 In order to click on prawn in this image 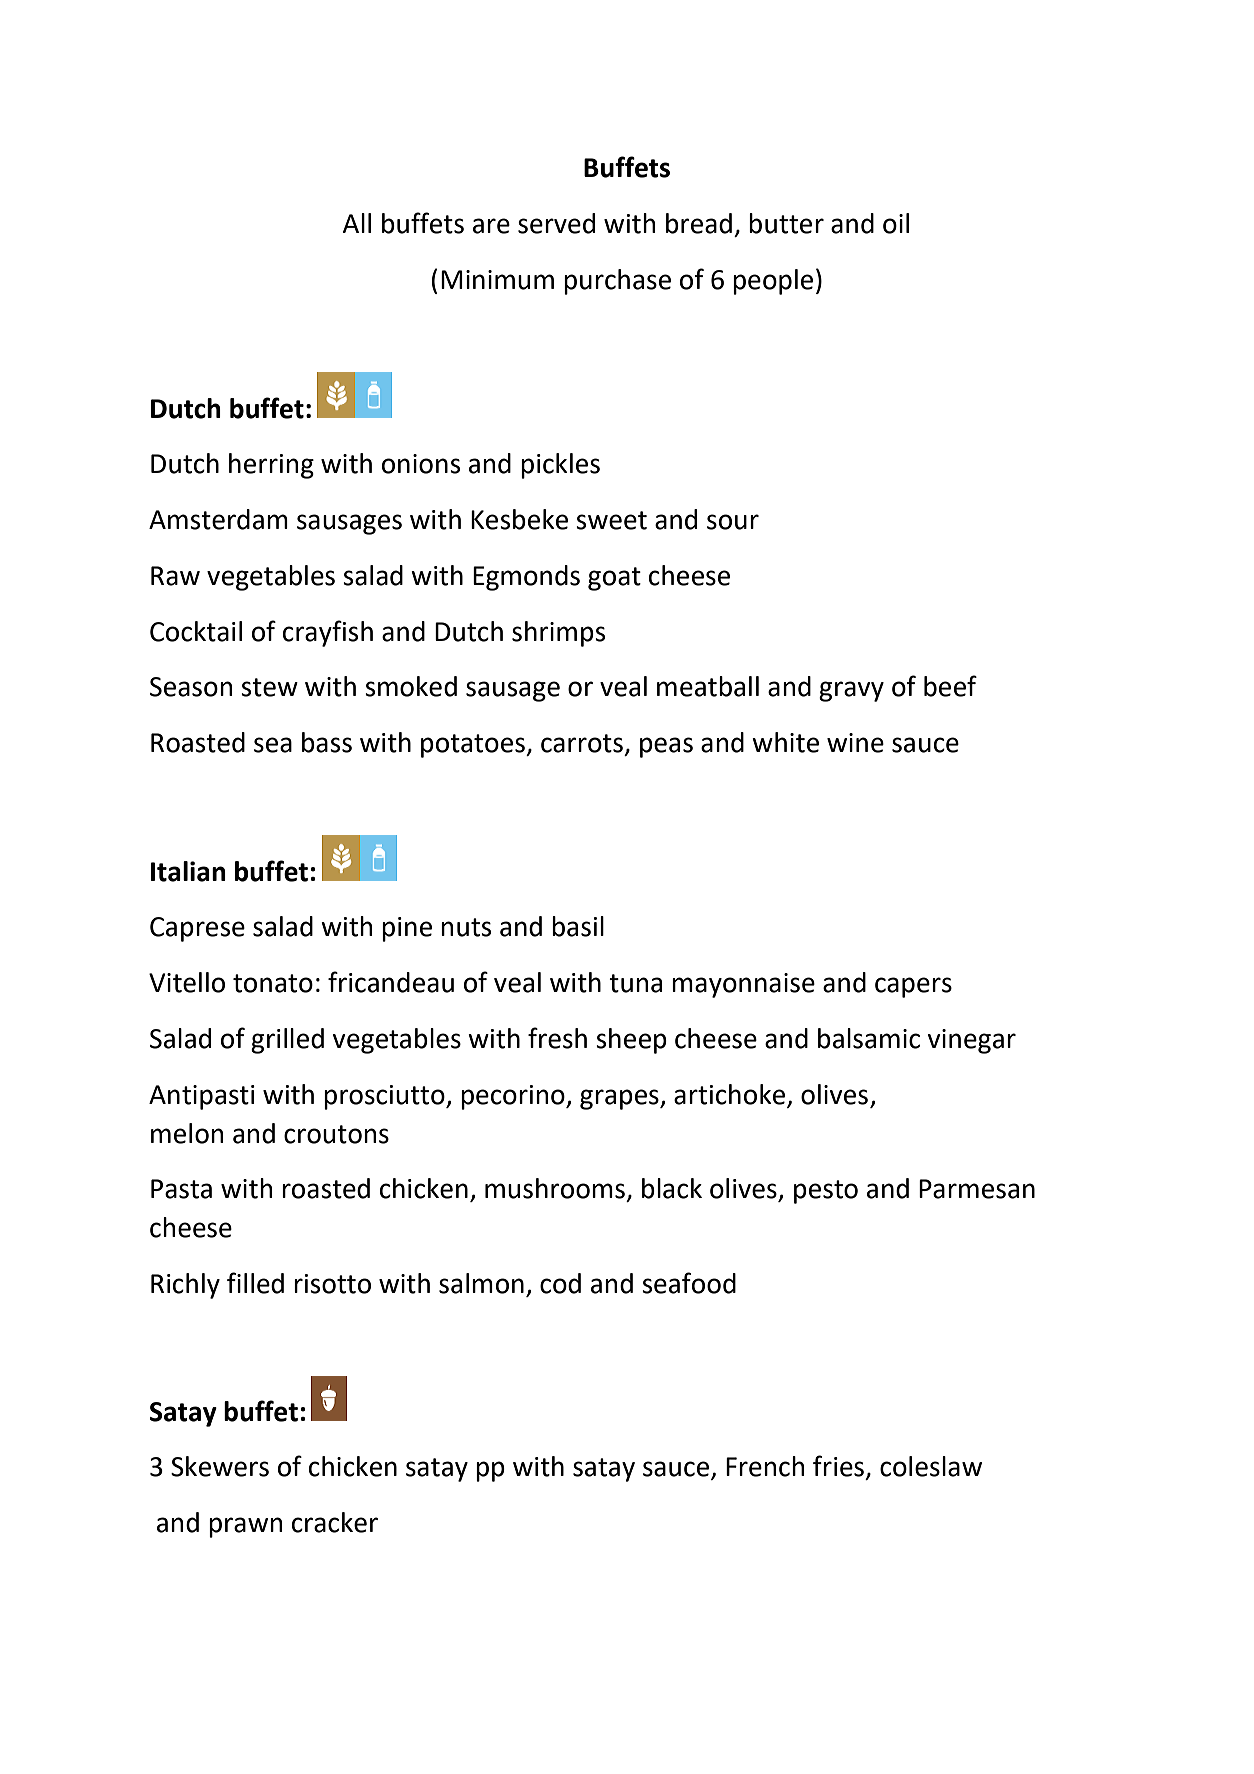, I will do `click(246, 1527)`.
